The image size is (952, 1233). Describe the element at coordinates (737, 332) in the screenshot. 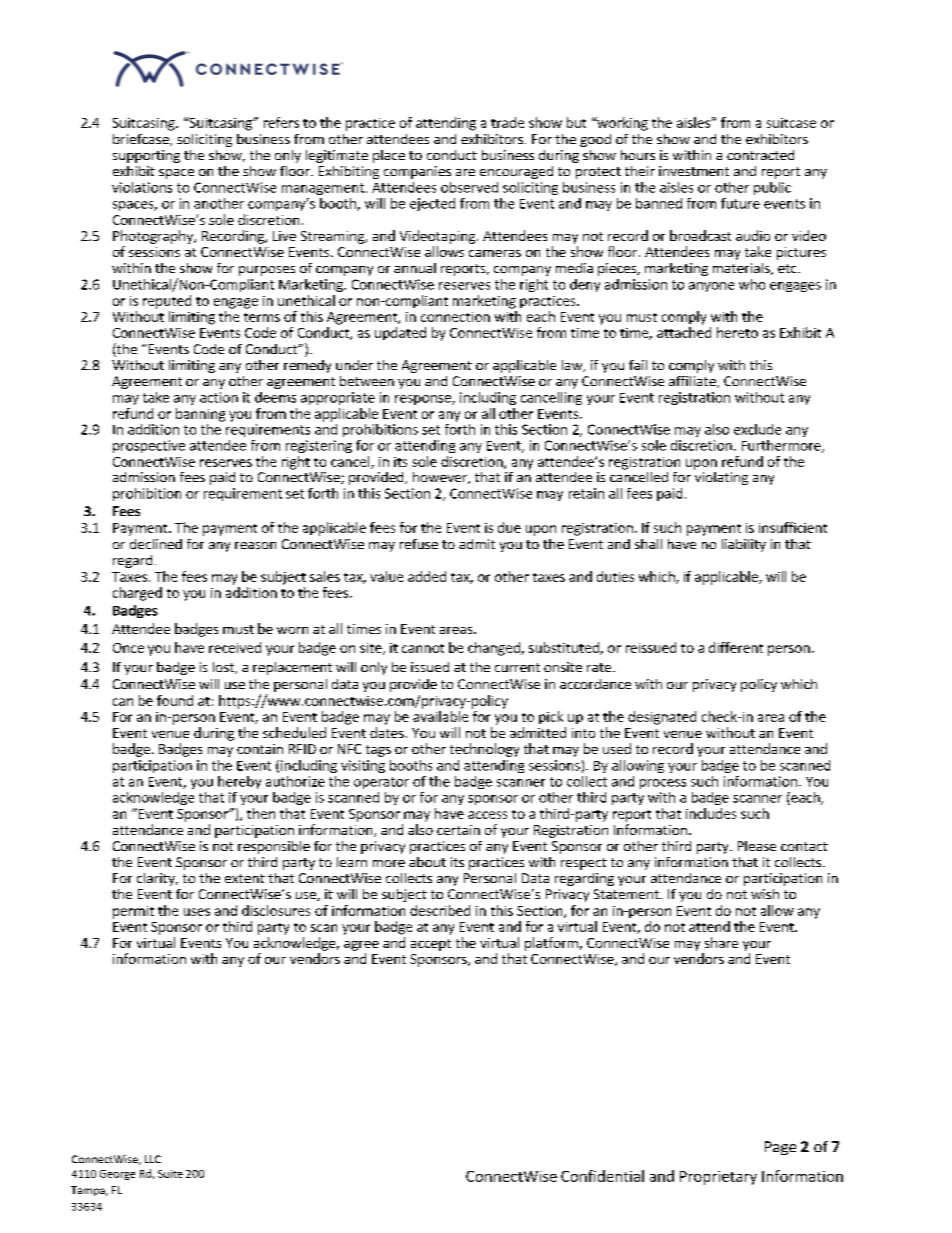

I see `hereto` at that location.
